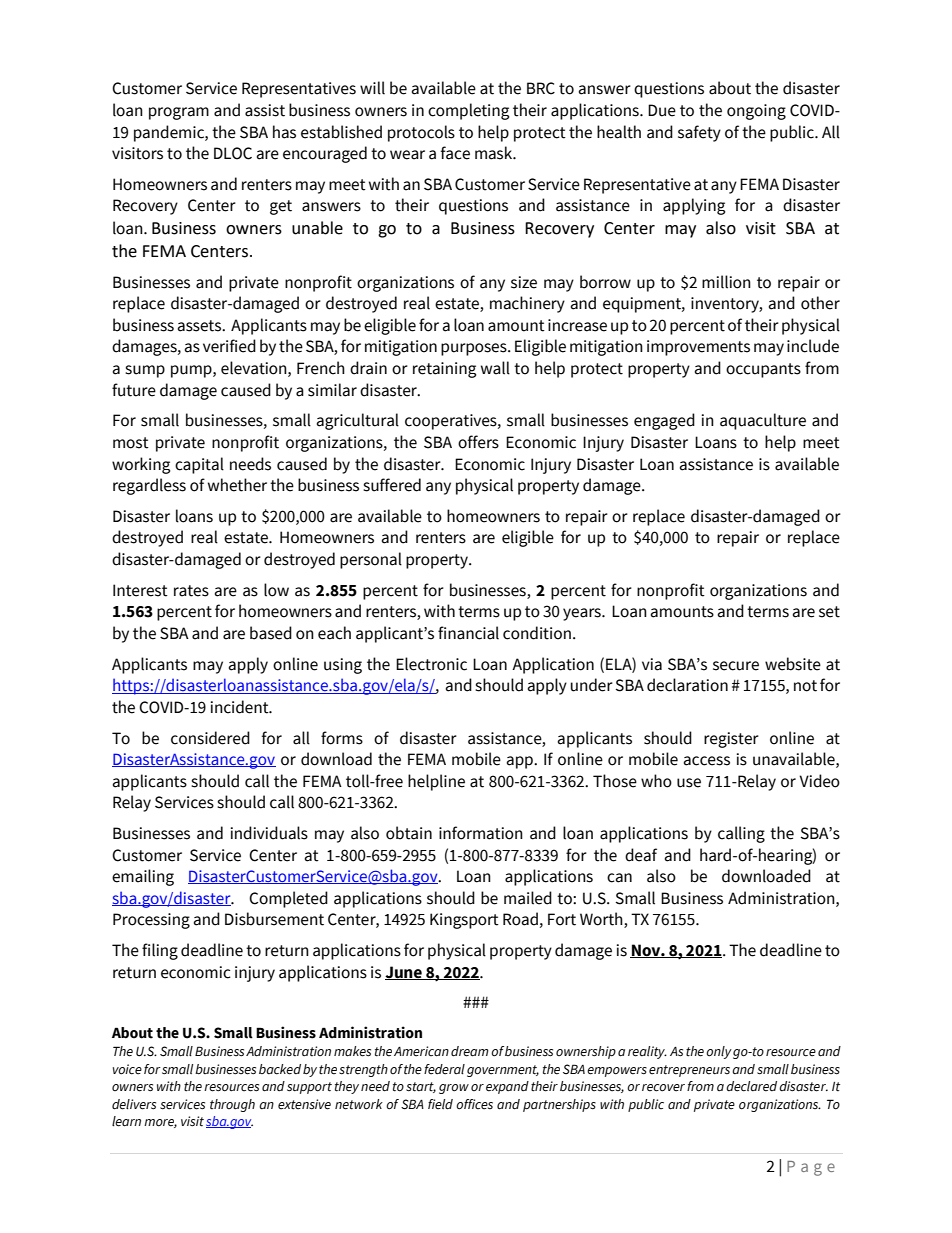 The width and height of the document is (952, 1233). What do you see at coordinates (763, 421) in the document?
I see `aquaculture` at bounding box center [763, 421].
